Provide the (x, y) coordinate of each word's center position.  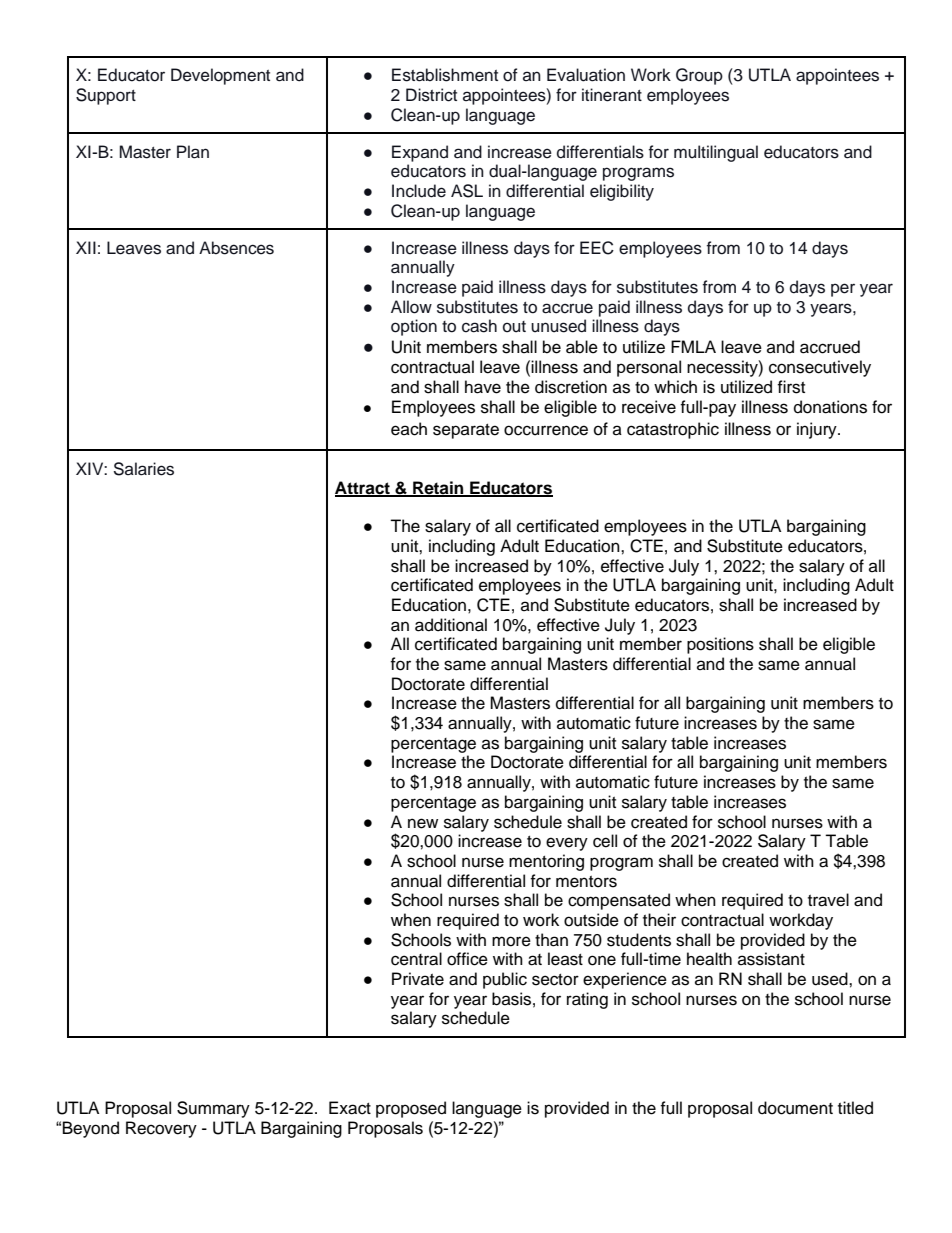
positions (720, 645)
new (423, 823)
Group (699, 76)
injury (818, 430)
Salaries (144, 469)
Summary (213, 1109)
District (431, 95)
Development (220, 76)
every (567, 844)
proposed (411, 1109)
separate (466, 431)
